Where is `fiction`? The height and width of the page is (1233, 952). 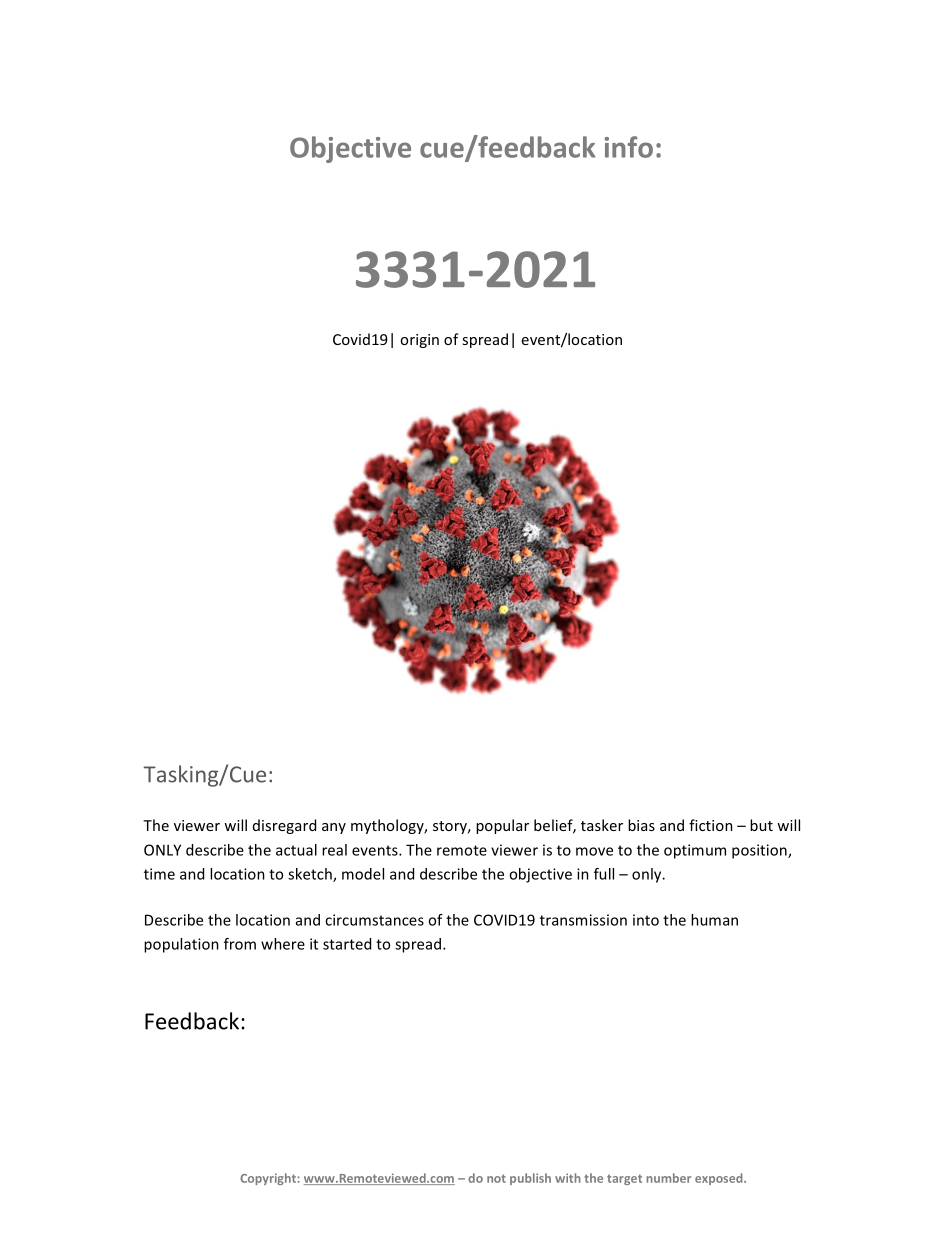 fiction is located at coordinates (711, 825).
